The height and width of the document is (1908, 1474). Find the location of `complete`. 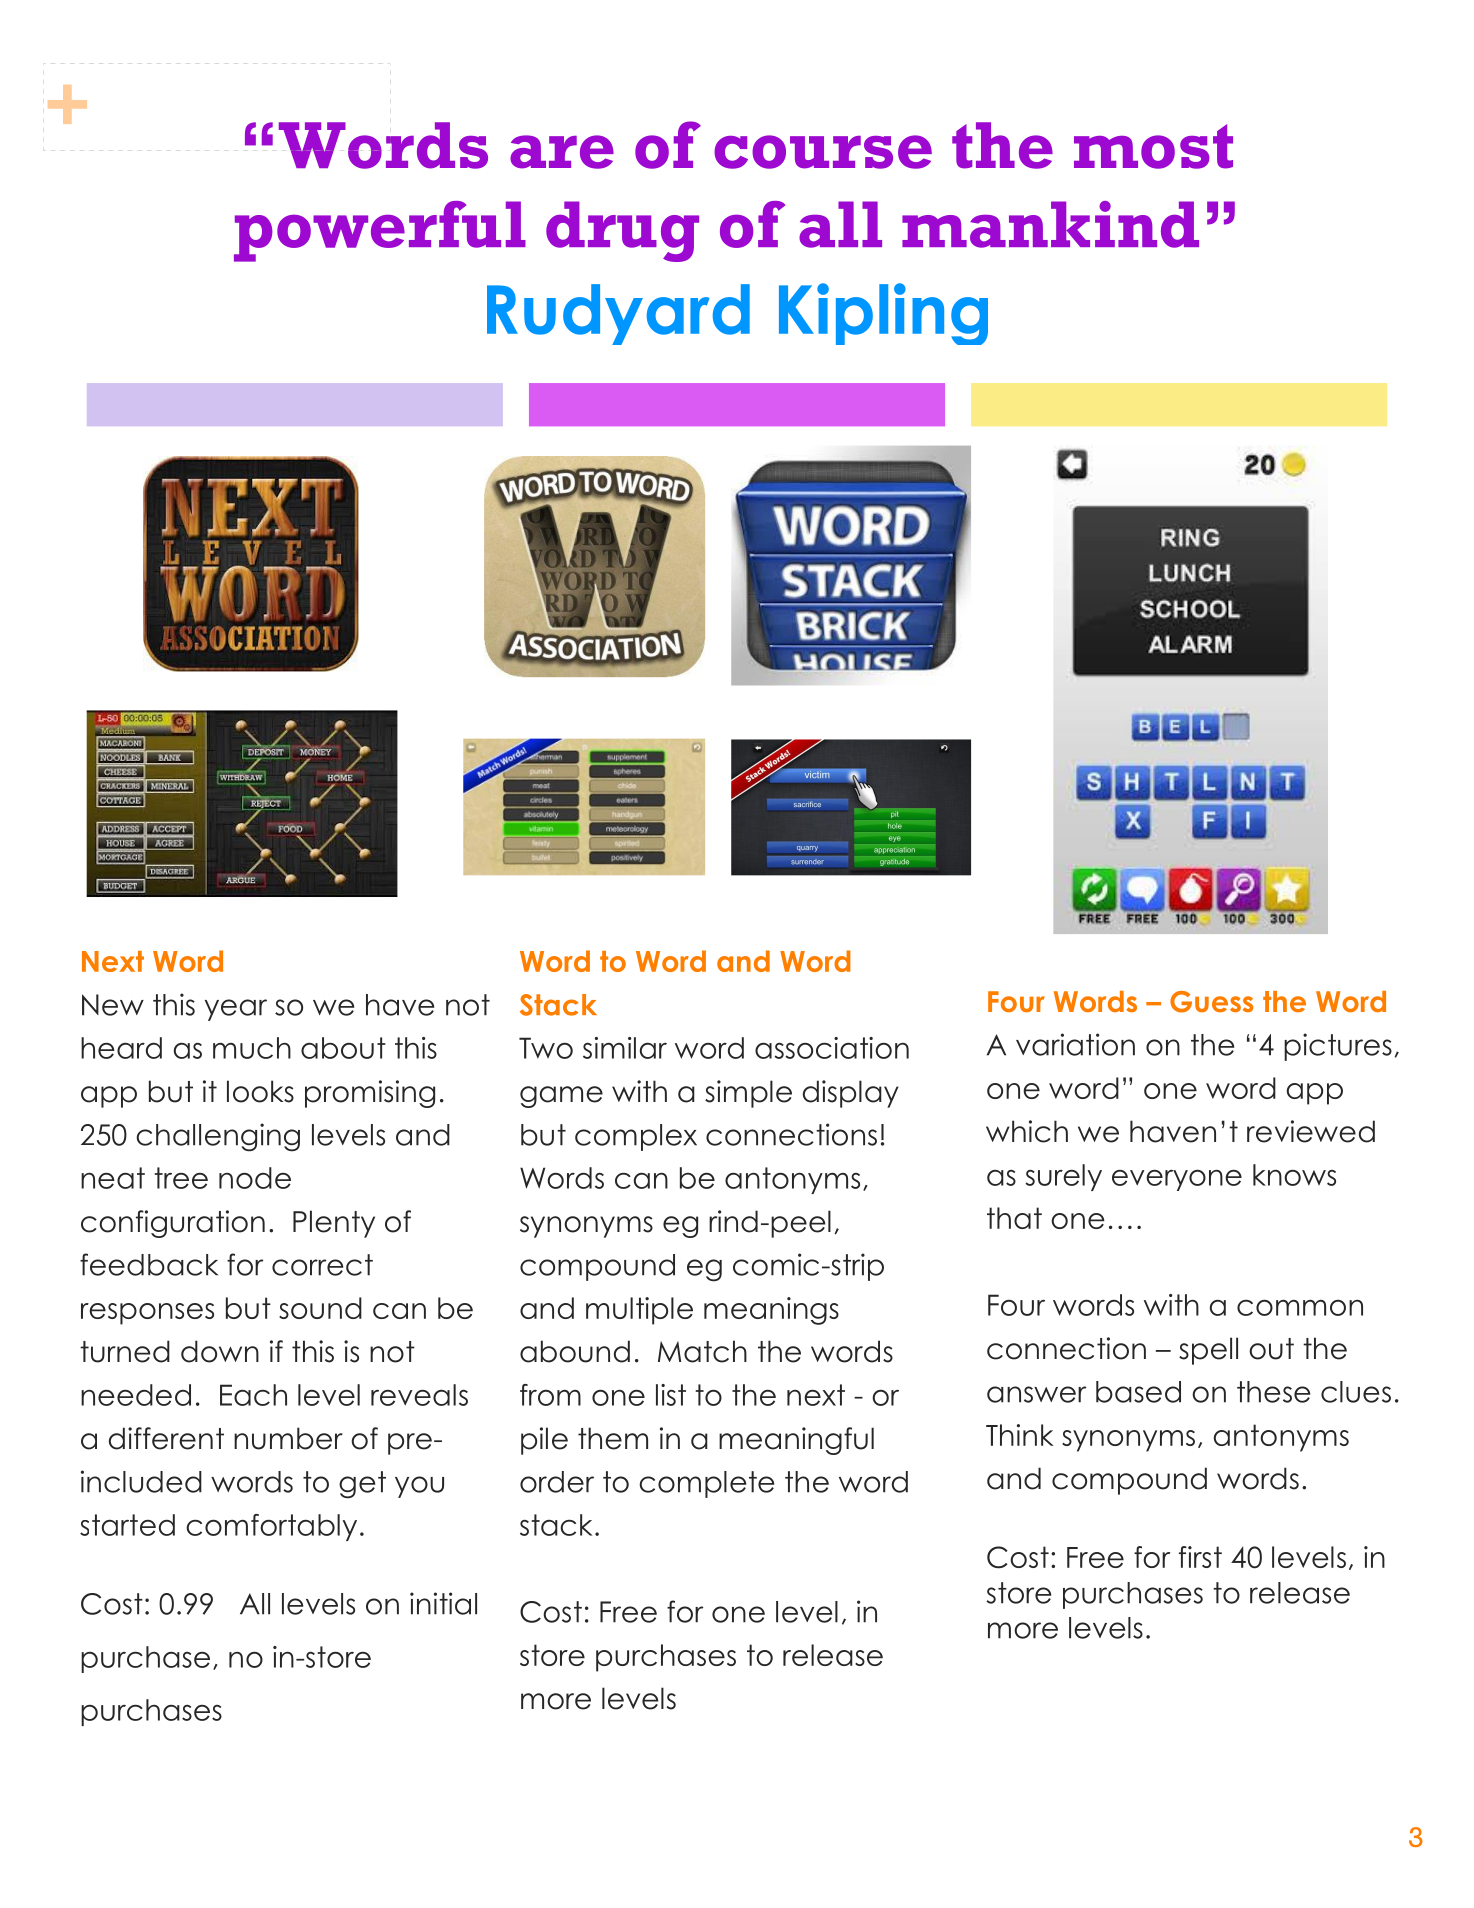

complete is located at coordinates (706, 1484).
